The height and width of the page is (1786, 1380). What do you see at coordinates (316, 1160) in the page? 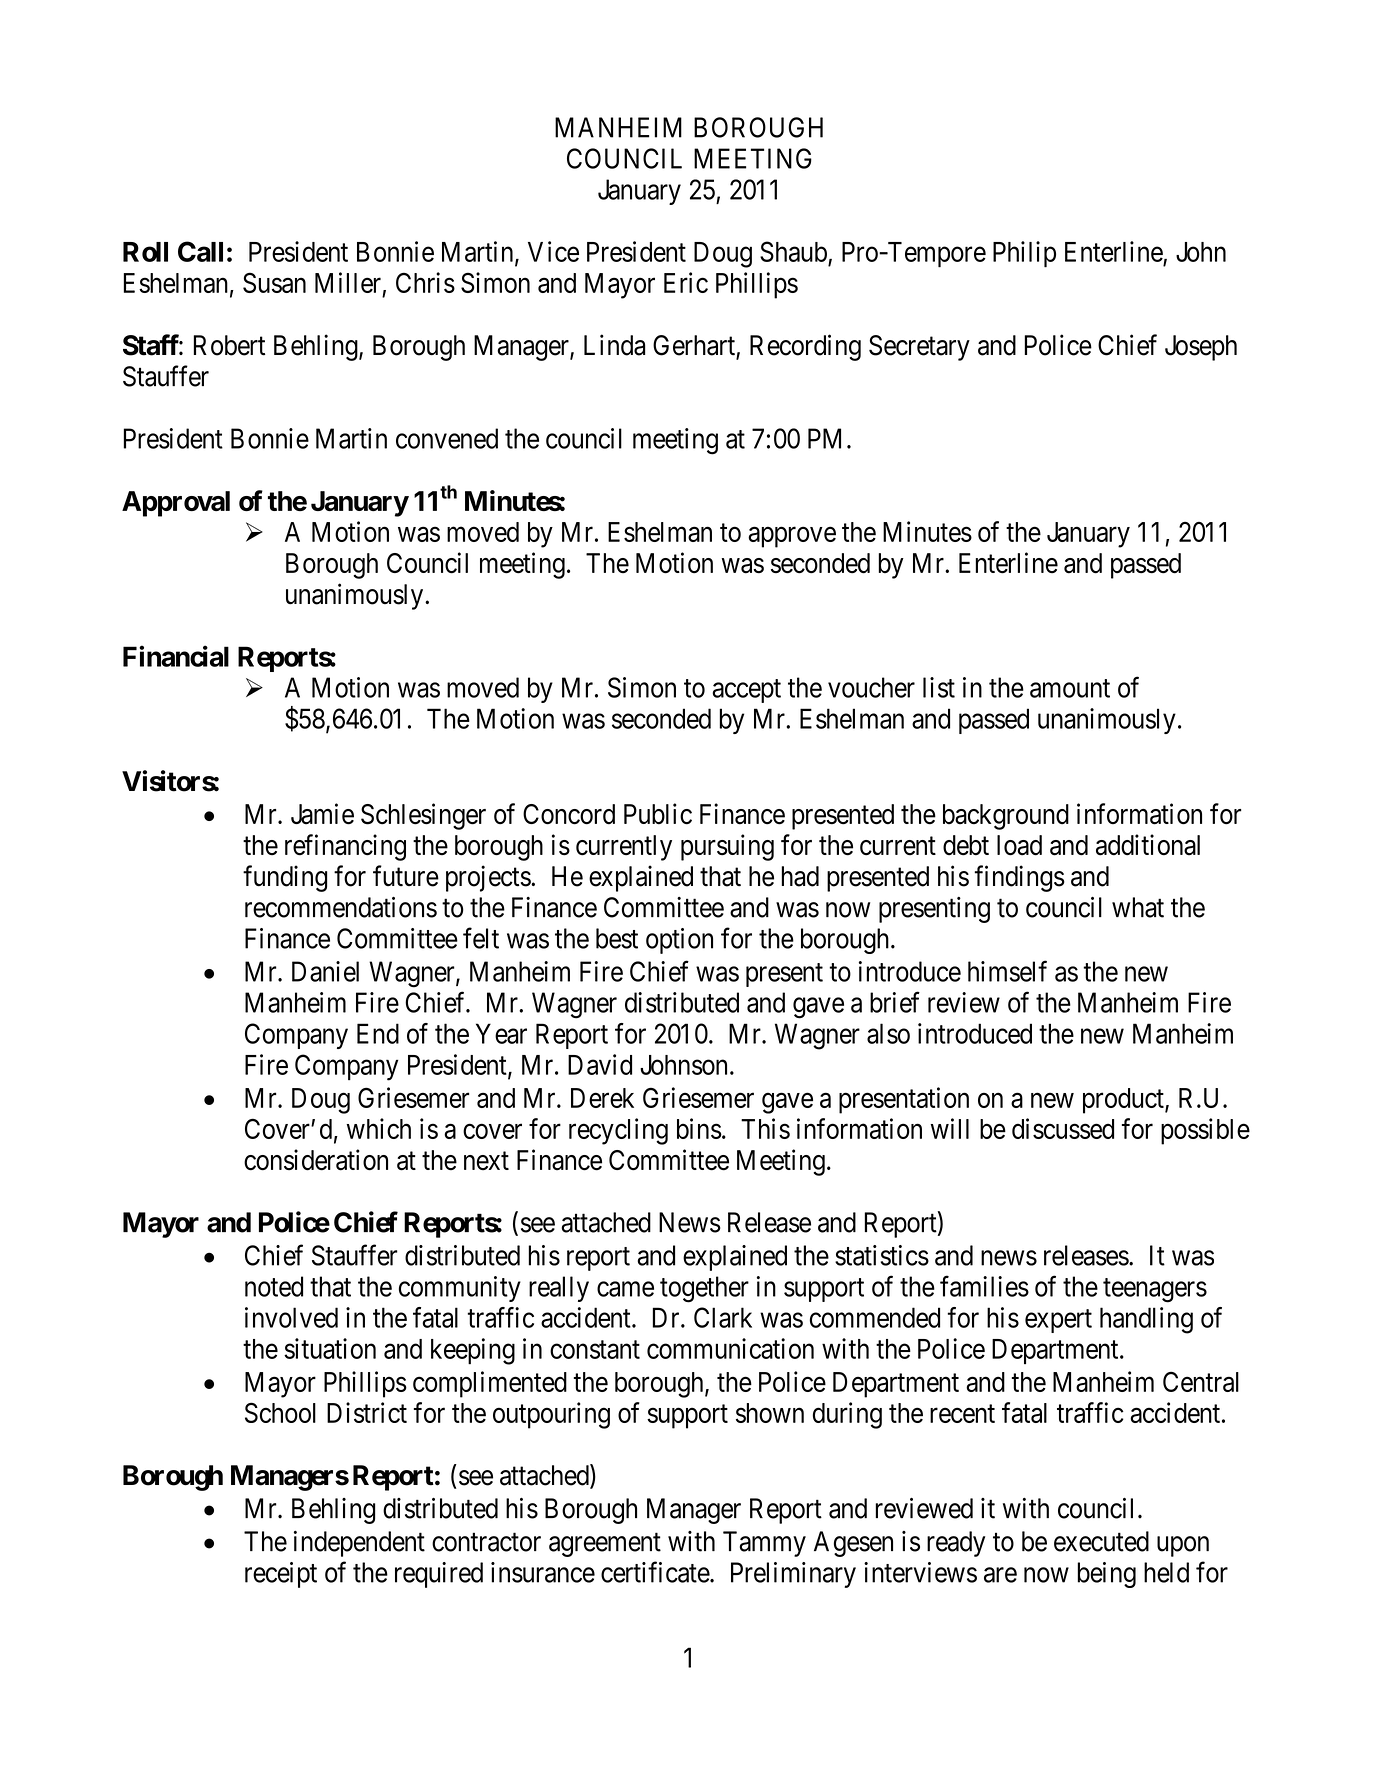
I see `consideration` at bounding box center [316, 1160].
